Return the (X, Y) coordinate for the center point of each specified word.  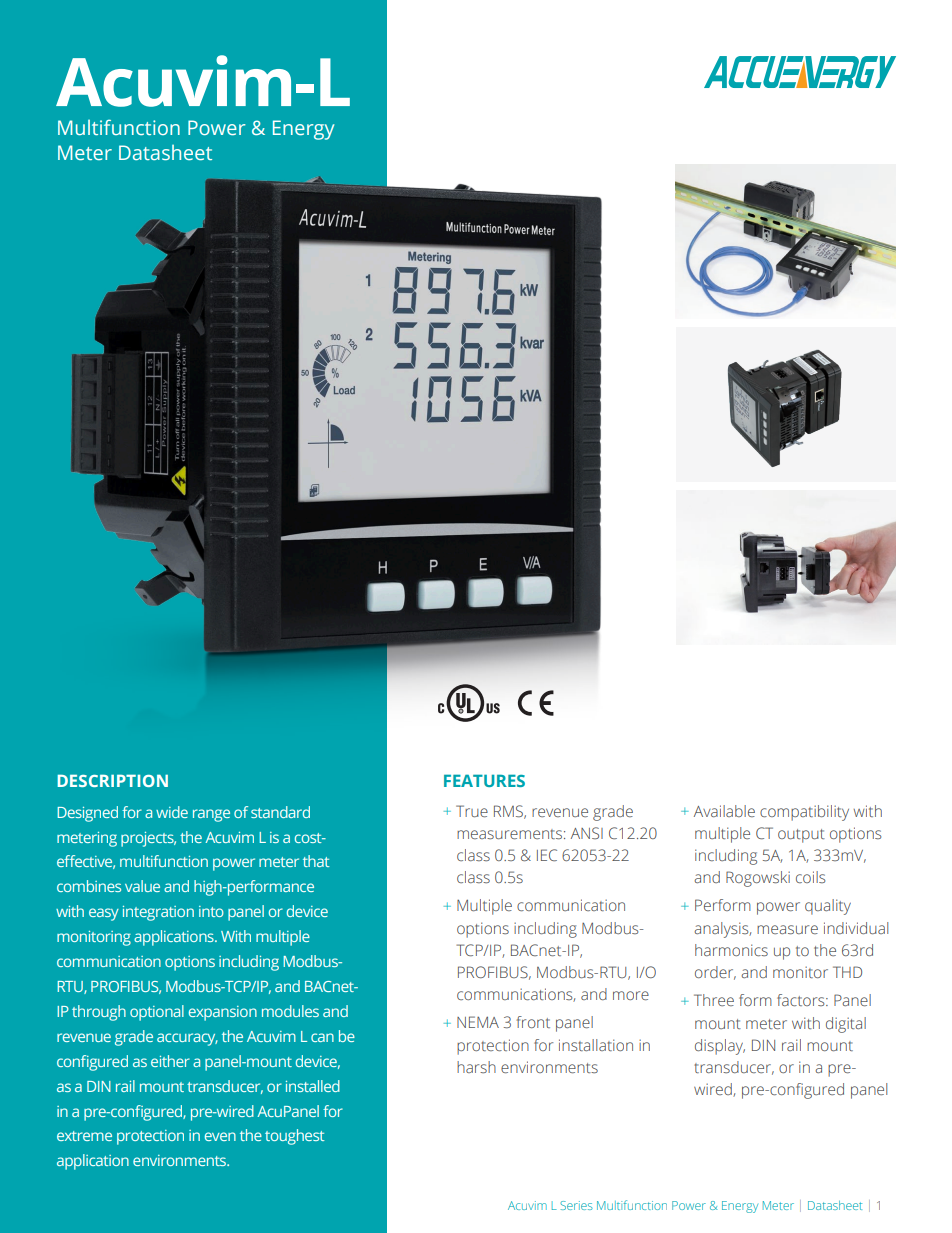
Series (576, 1205)
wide (172, 812)
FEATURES (484, 780)
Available (724, 811)
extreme (84, 1136)
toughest (294, 1137)
